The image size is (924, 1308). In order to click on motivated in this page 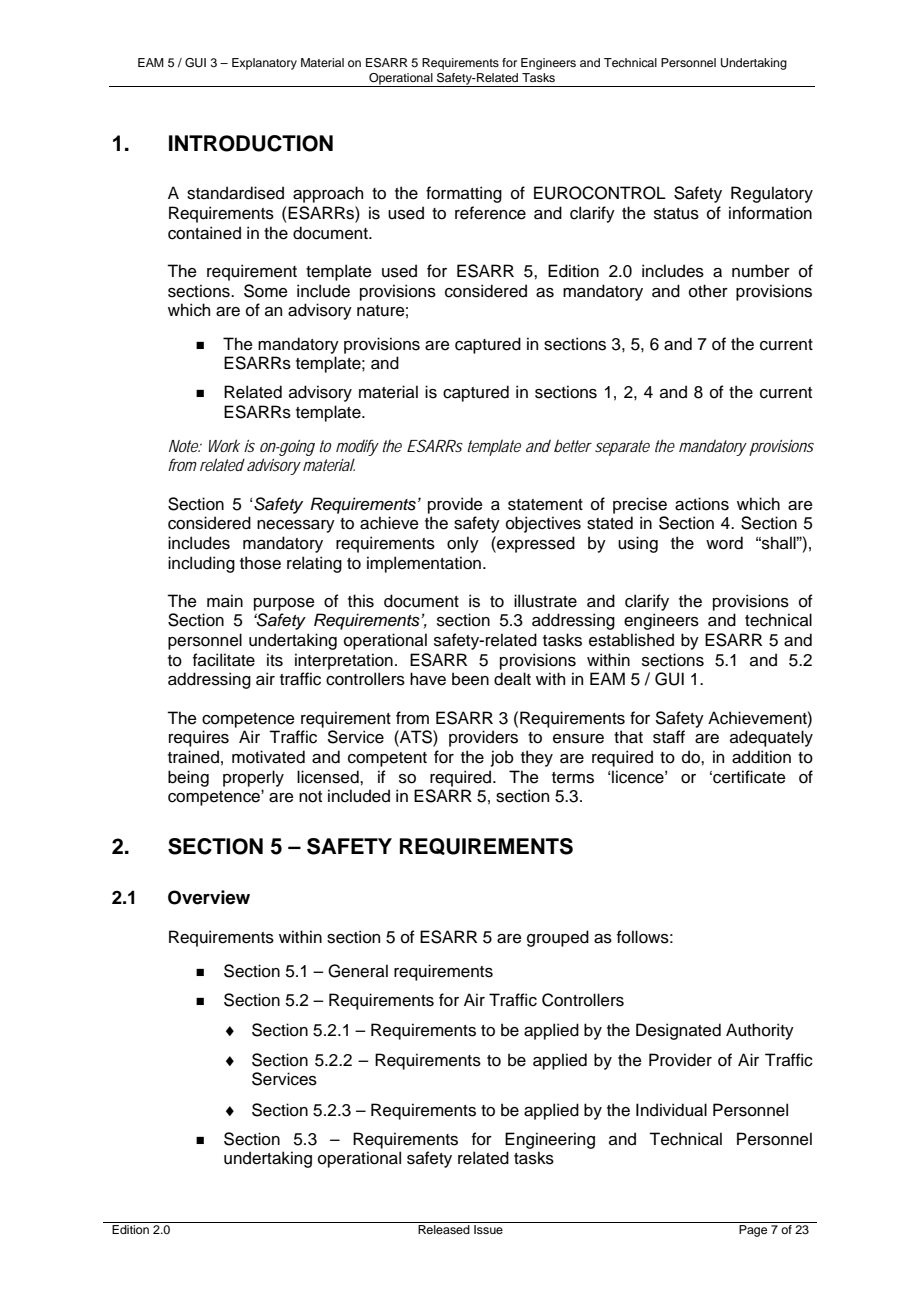, I will do `click(268, 757)`.
